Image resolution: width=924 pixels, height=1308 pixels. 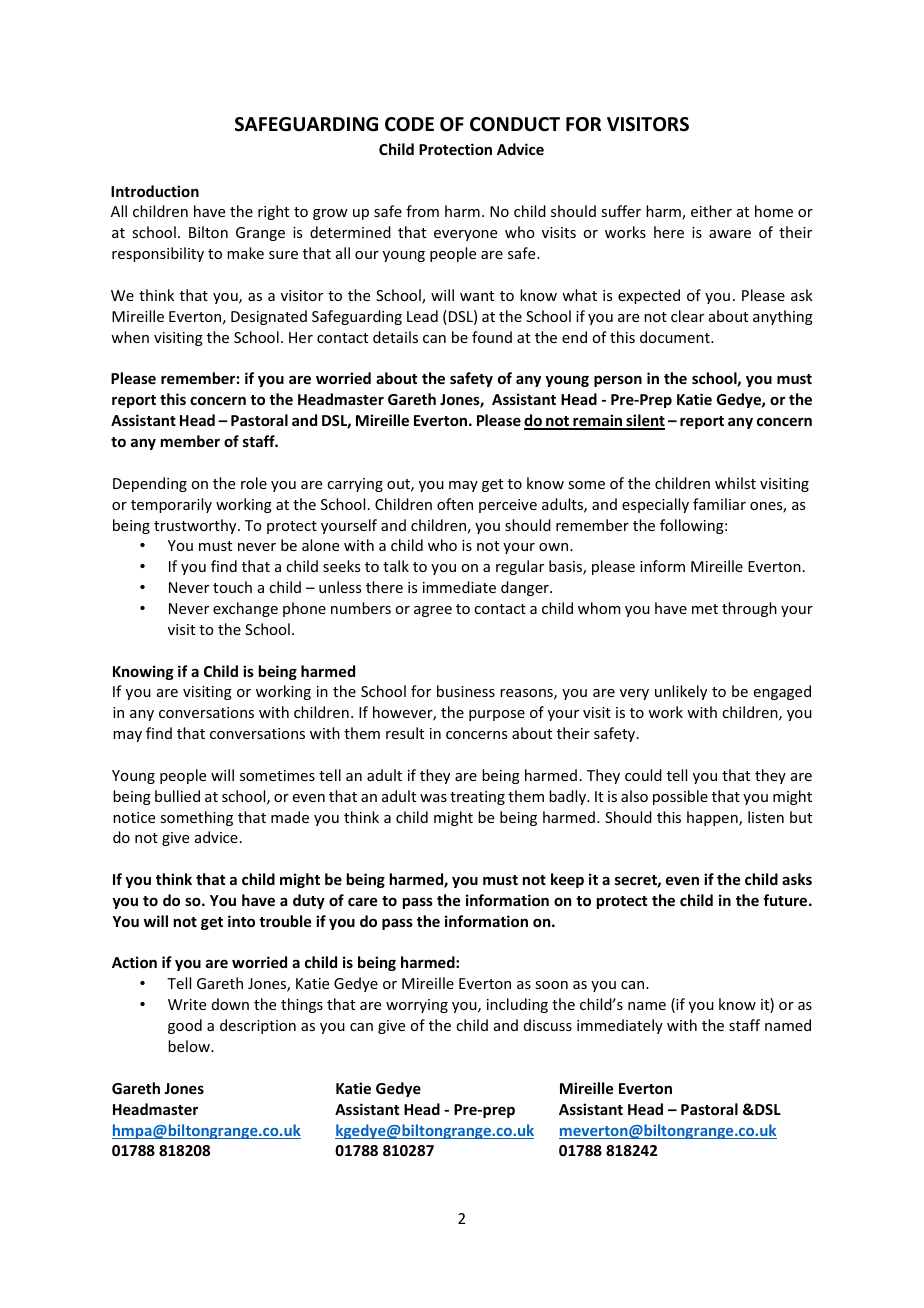 I want to click on unlikely, so click(x=681, y=692).
